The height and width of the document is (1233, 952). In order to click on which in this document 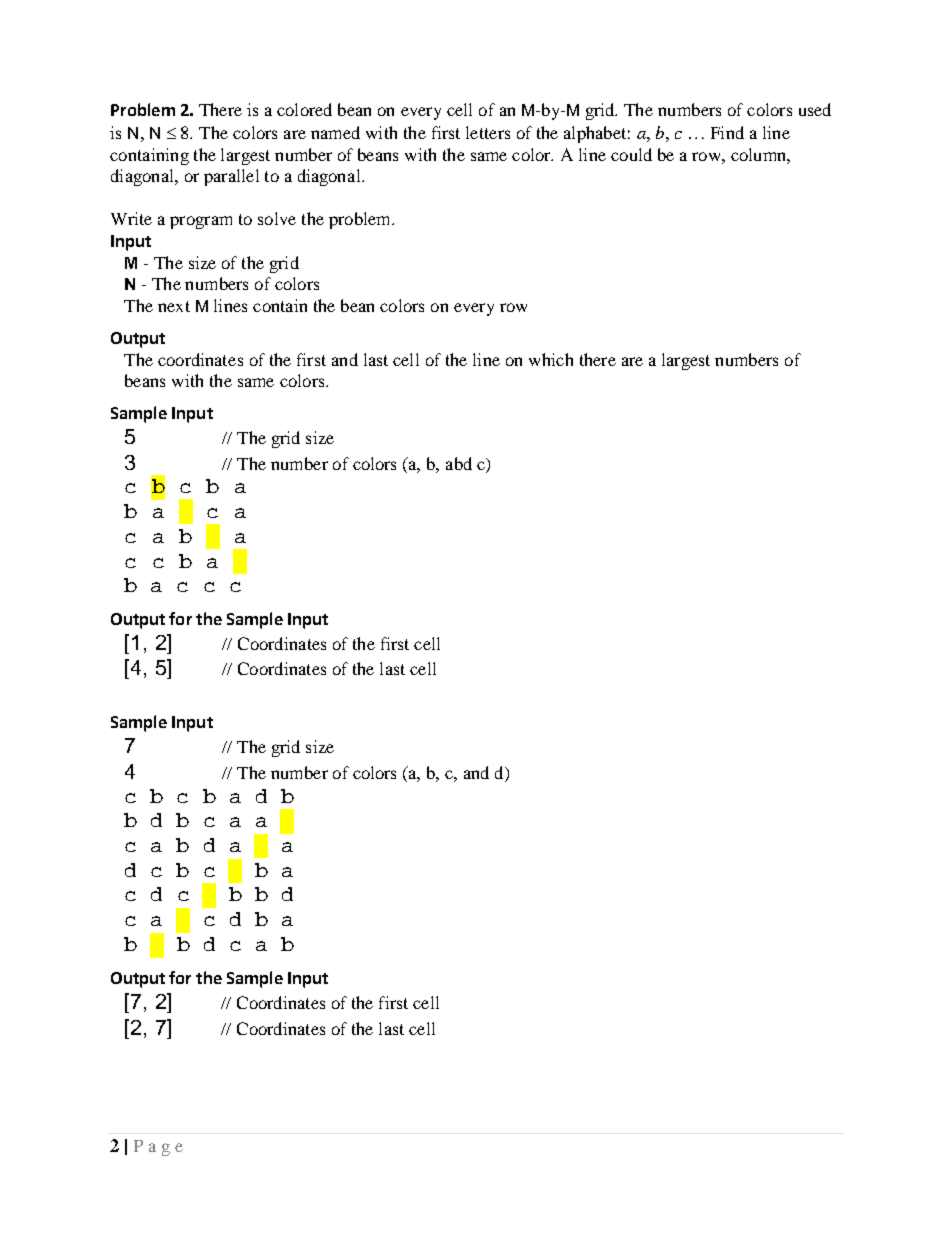, I will do `click(551, 359)`.
